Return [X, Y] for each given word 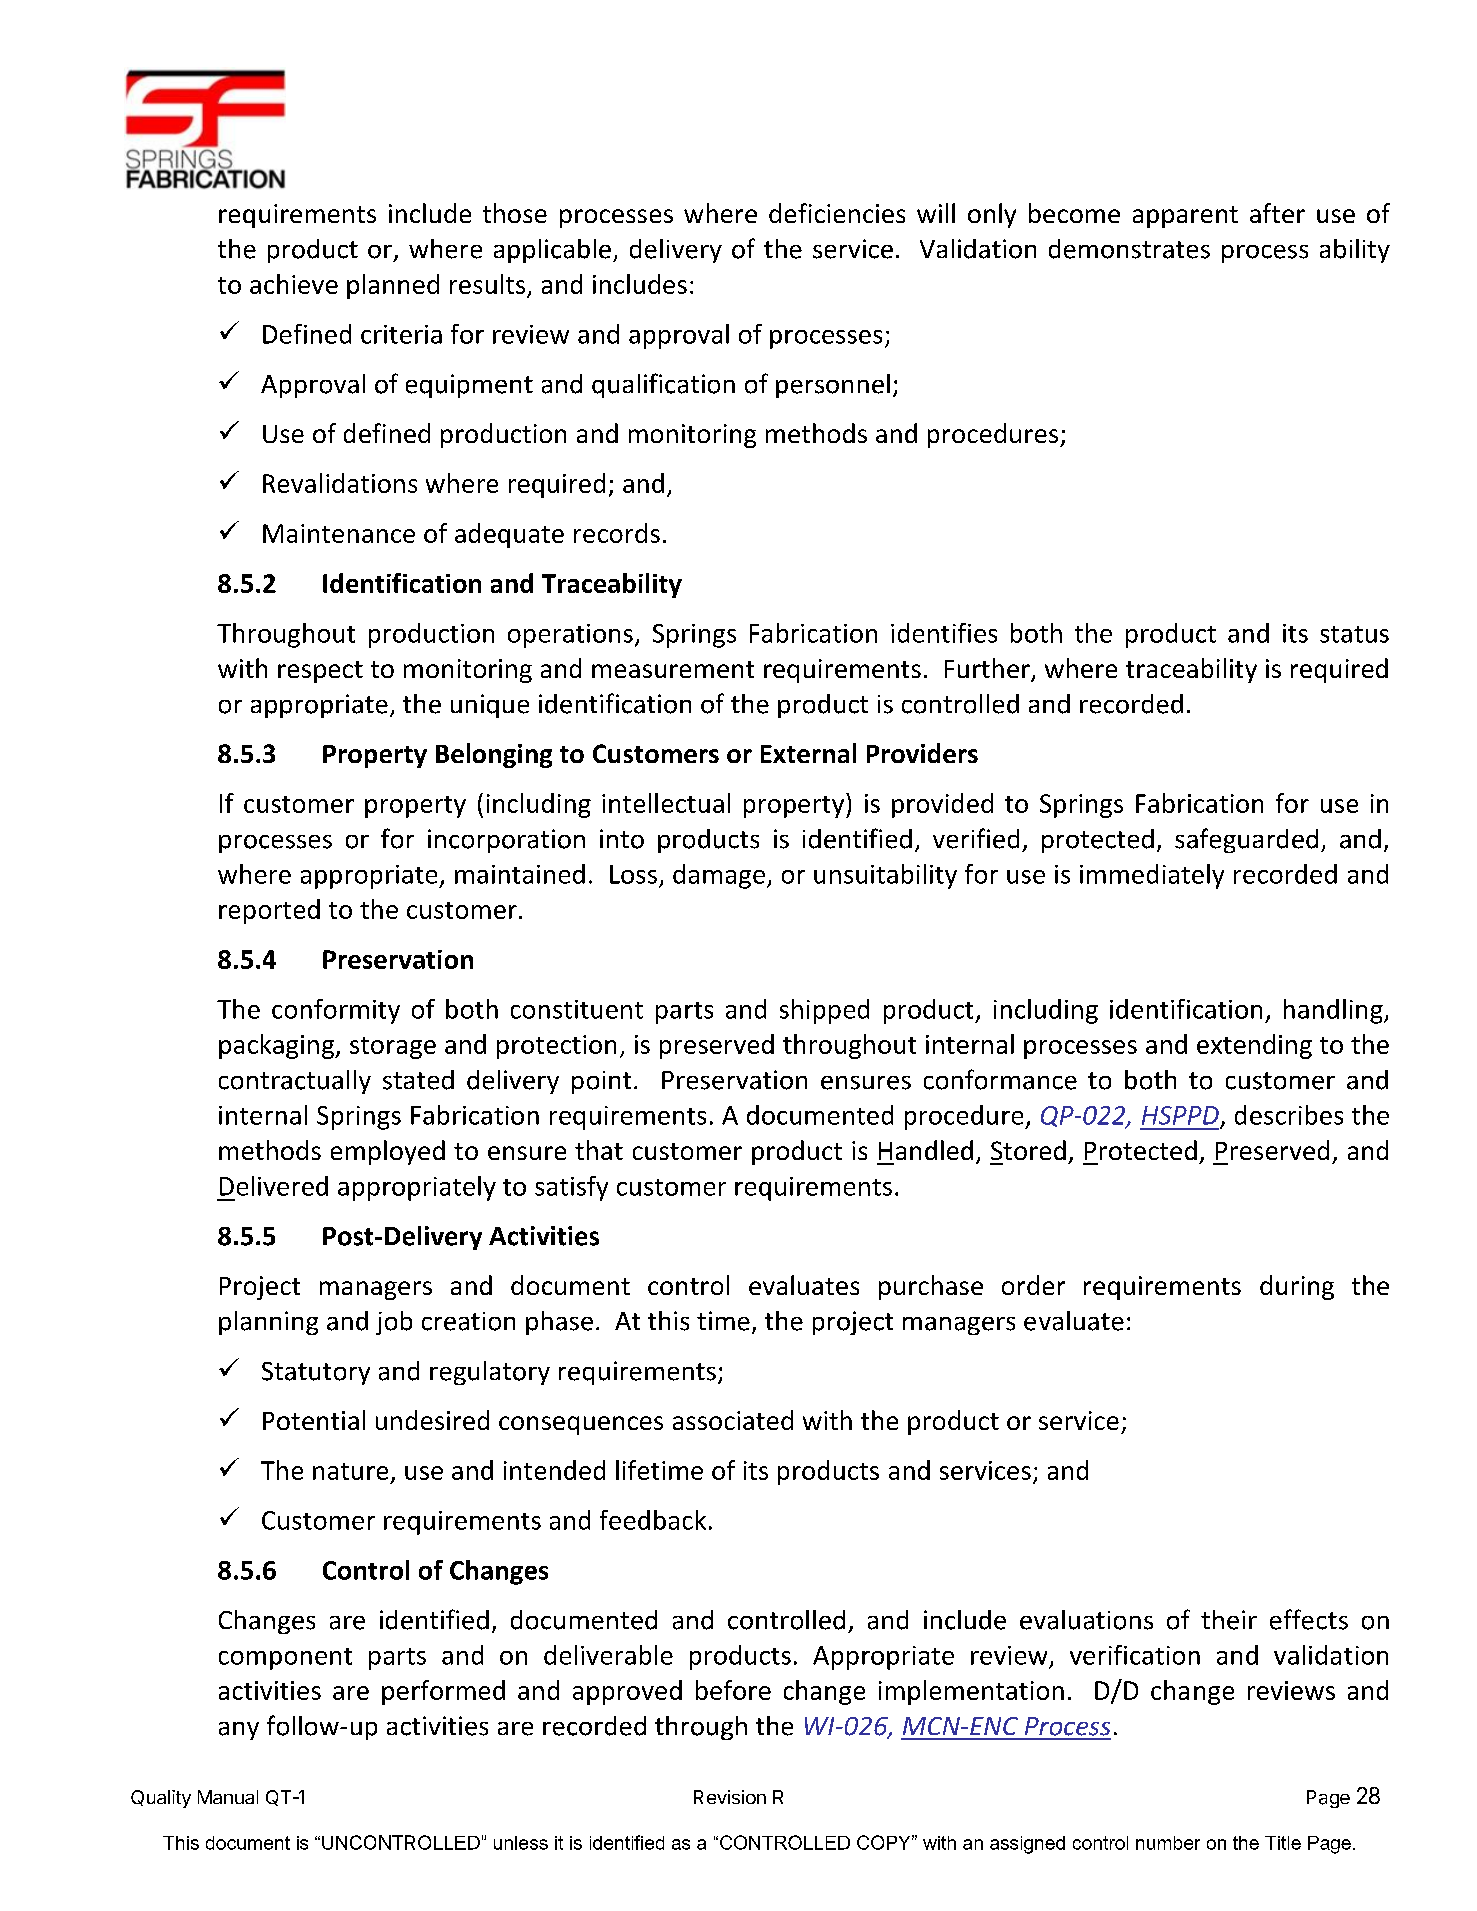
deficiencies [837, 213]
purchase [931, 1287]
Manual [228, 1797]
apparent [1185, 217]
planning [268, 1323]
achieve [294, 284]
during [1297, 1287]
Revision [730, 1797]
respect [320, 672]
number [1168, 1843]
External [808, 753]
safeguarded [1246, 840]
